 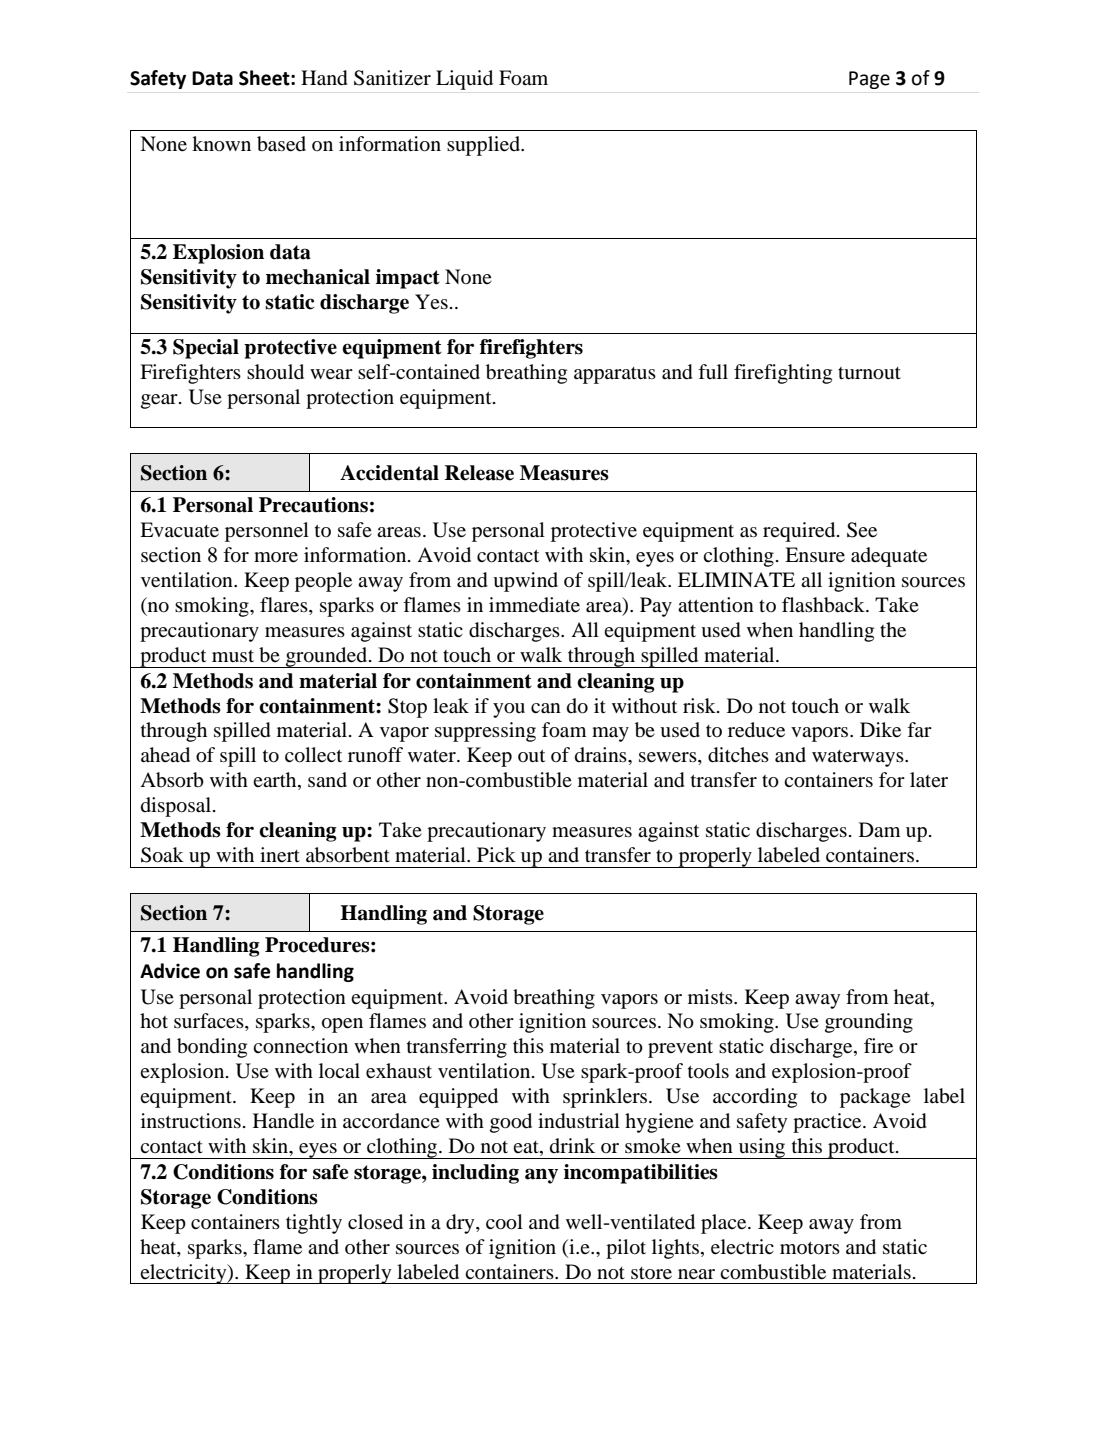 What do you see at coordinates (479, 473) in the screenshot?
I see `Release` at bounding box center [479, 473].
